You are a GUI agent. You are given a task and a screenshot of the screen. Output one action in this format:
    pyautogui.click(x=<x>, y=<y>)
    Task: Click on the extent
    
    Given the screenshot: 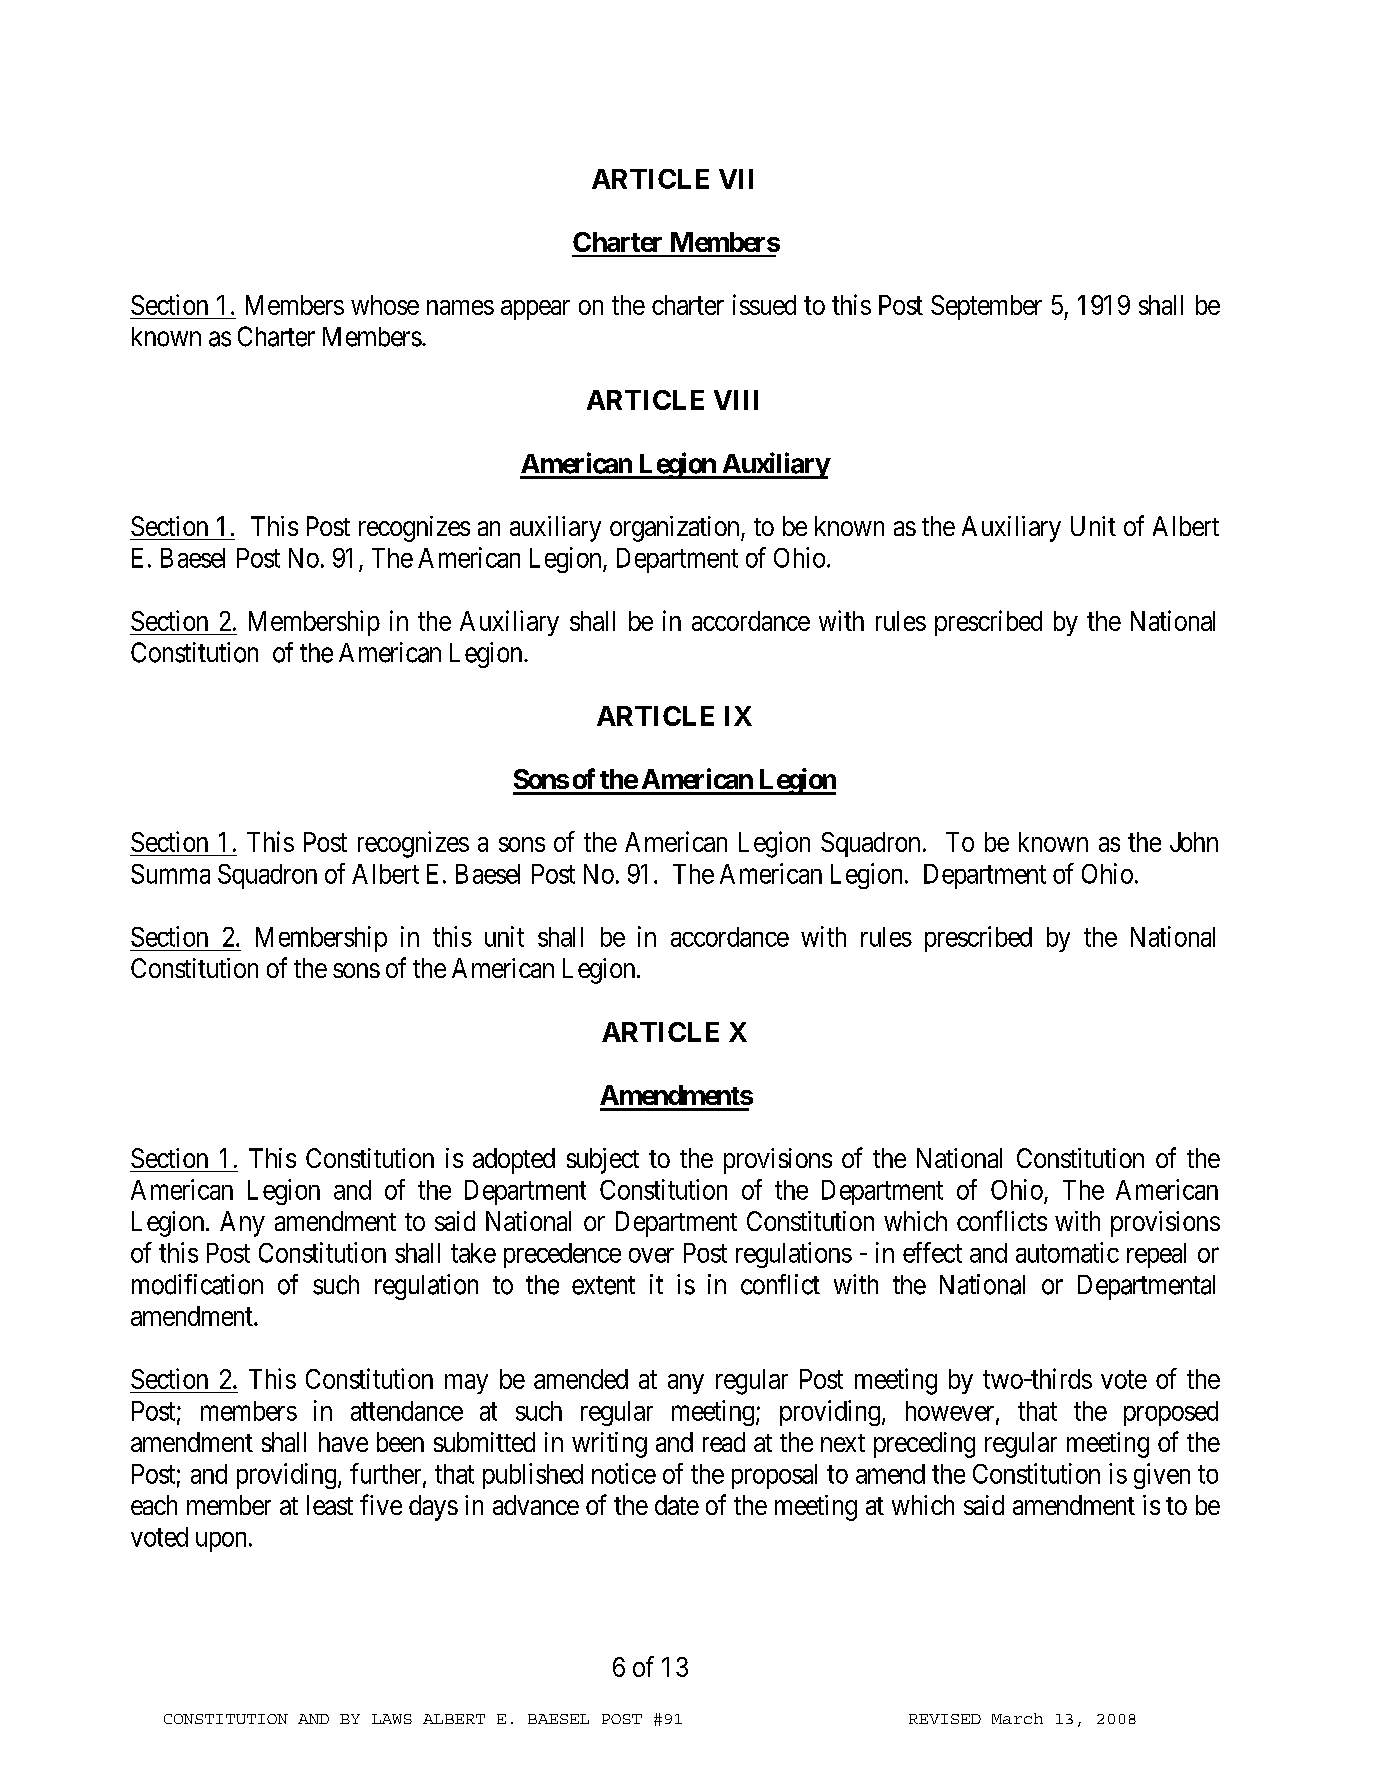 What is the action you would take?
    pyautogui.click(x=603, y=1285)
